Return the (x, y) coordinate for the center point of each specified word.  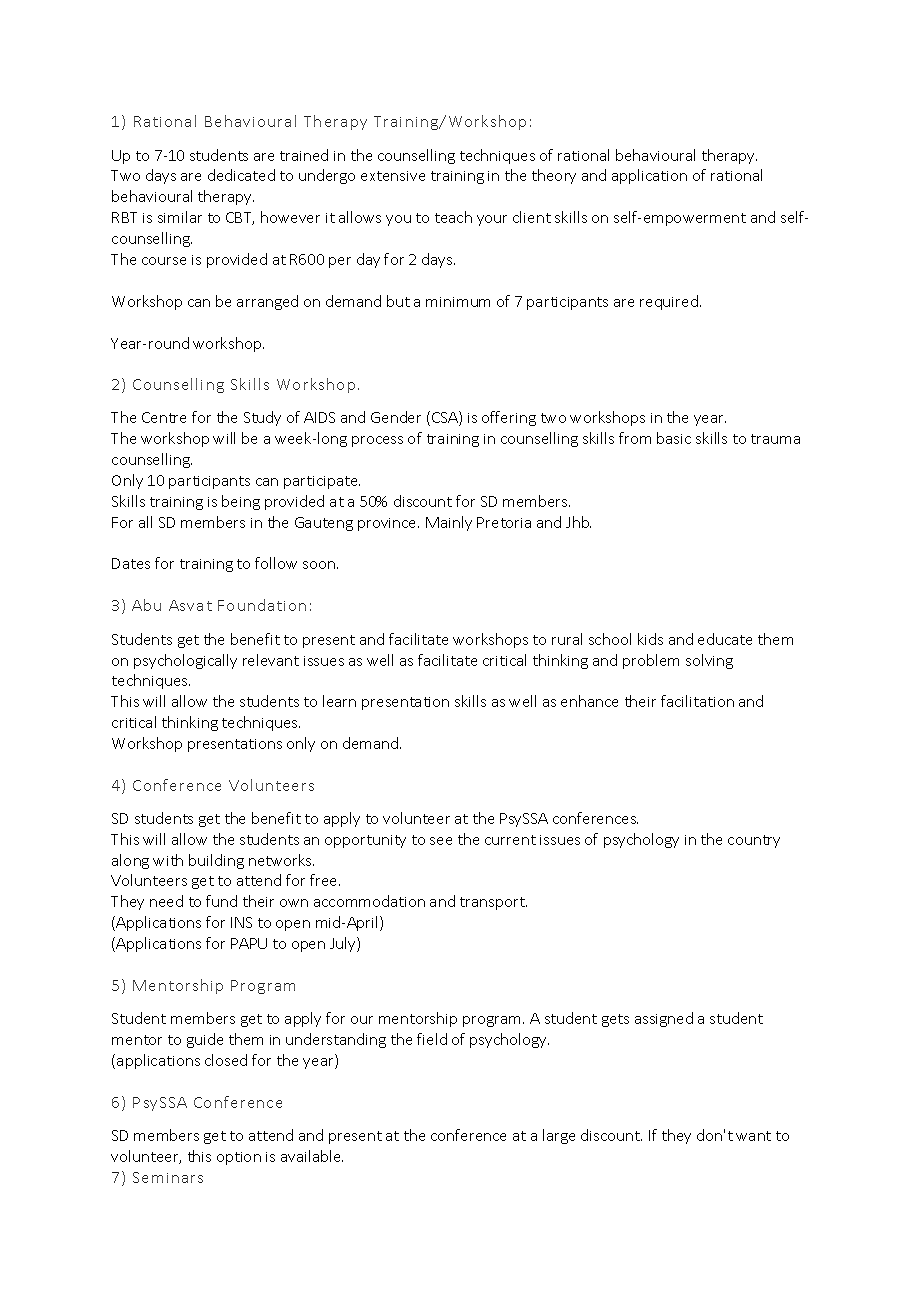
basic (674, 438)
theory (554, 176)
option (239, 1158)
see (441, 841)
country (754, 841)
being (241, 502)
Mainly (449, 523)
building (216, 861)
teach (453, 217)
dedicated (241, 175)
